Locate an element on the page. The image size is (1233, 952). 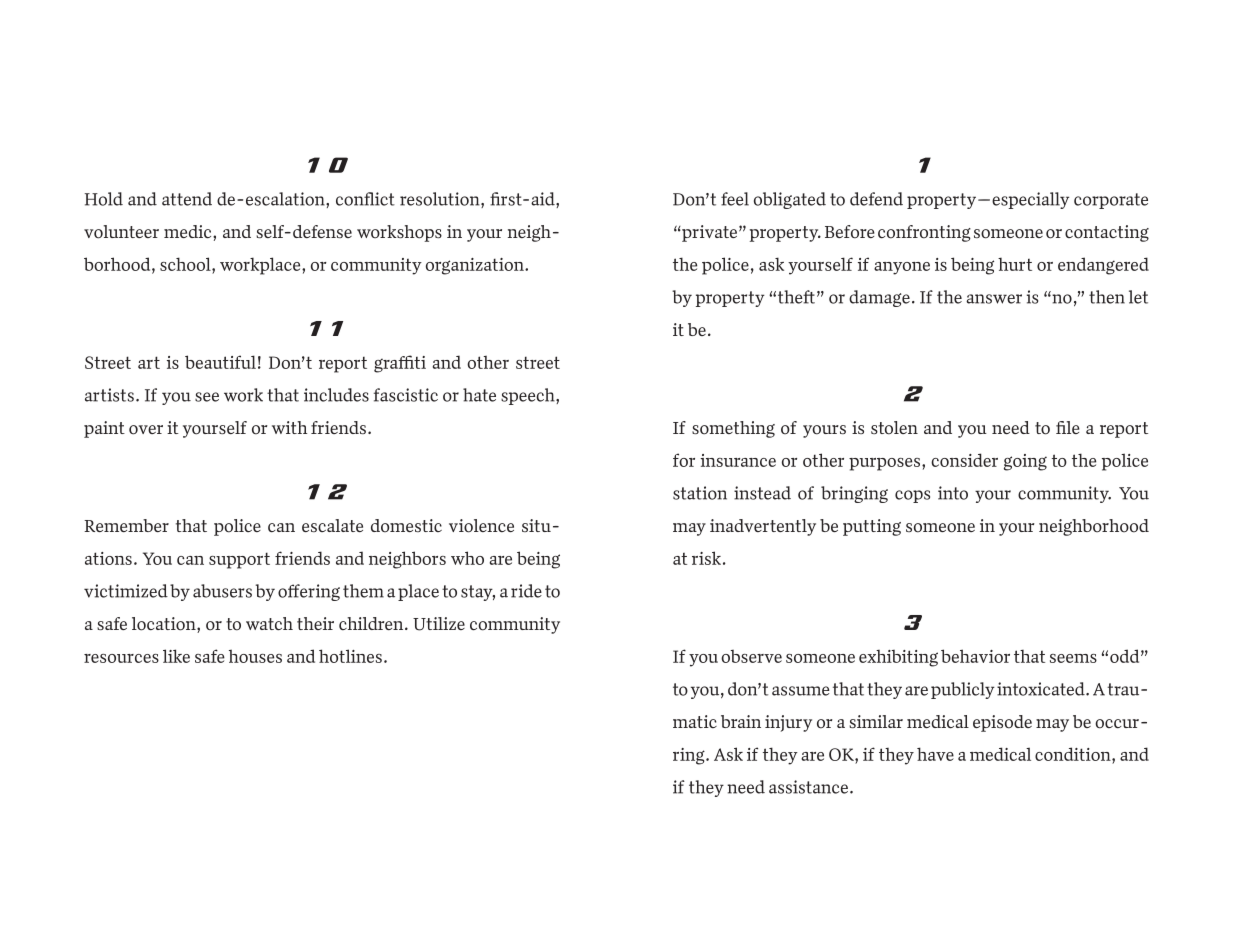
stolen is located at coordinates (894, 428).
